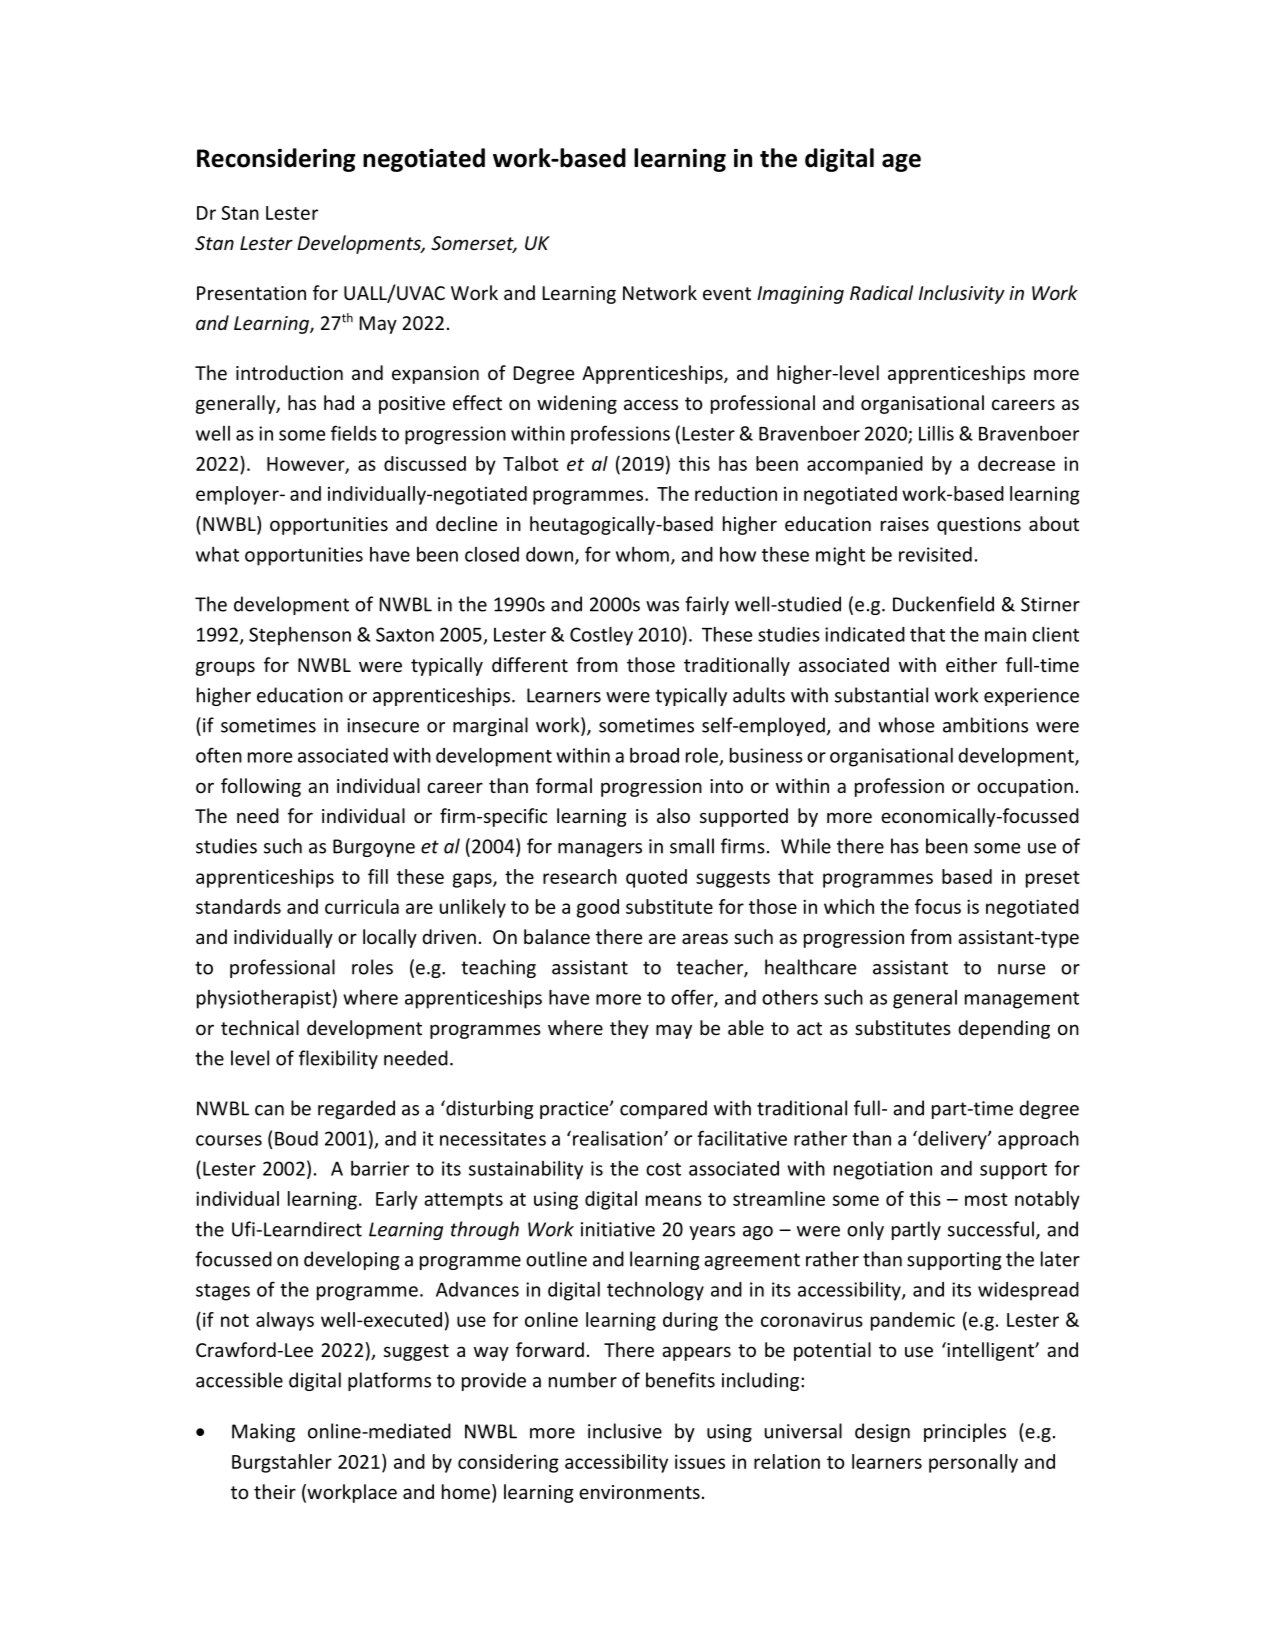 The height and width of the screenshot is (1651, 1276). What do you see at coordinates (380, 1168) in the screenshot?
I see `barrier` at bounding box center [380, 1168].
